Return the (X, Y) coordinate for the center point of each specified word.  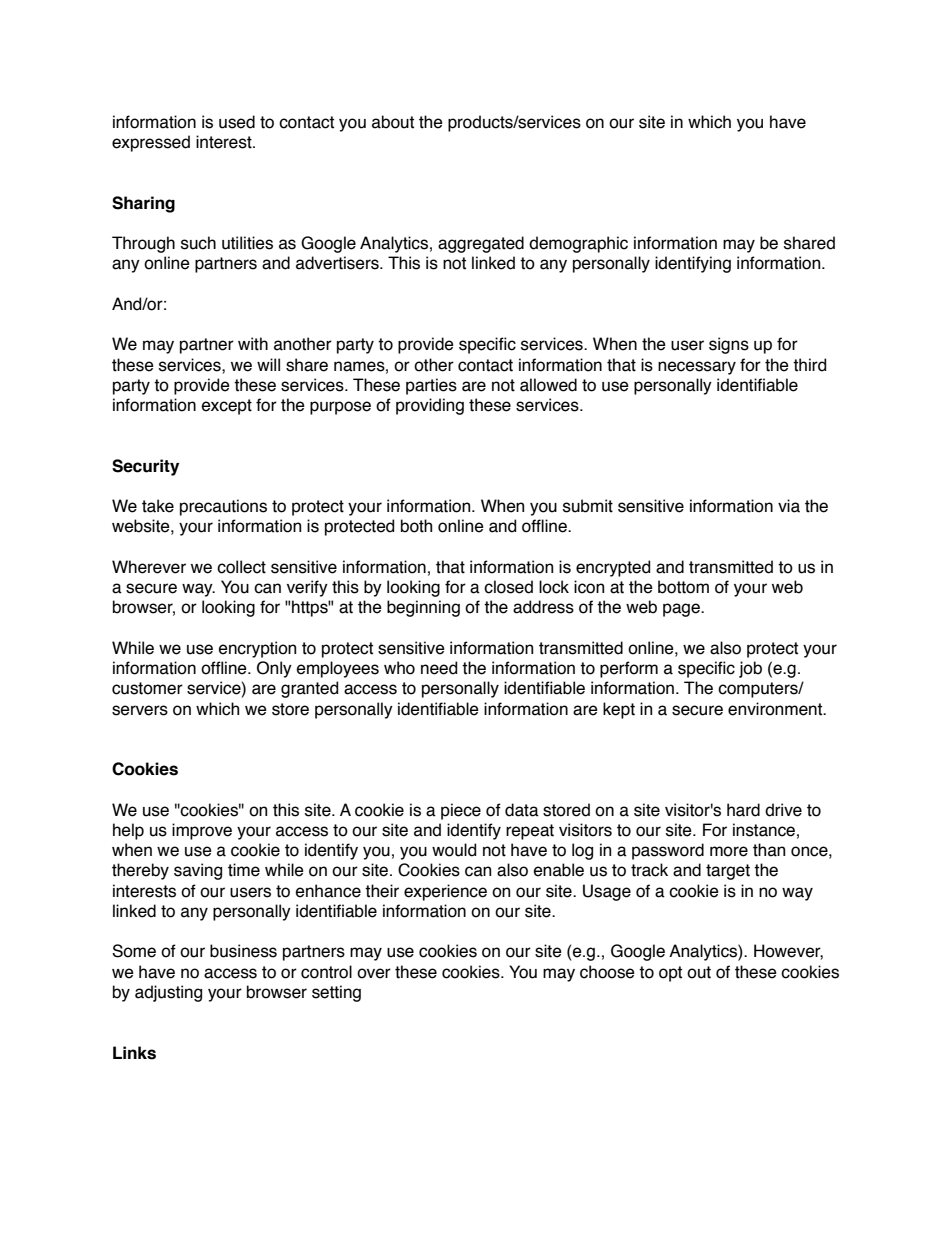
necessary (697, 368)
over (374, 973)
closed (508, 587)
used (237, 122)
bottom (683, 587)
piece (461, 811)
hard (743, 810)
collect (241, 567)
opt (670, 974)
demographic (578, 244)
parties (431, 386)
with (253, 344)
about (393, 122)
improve (202, 831)
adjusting (168, 993)
